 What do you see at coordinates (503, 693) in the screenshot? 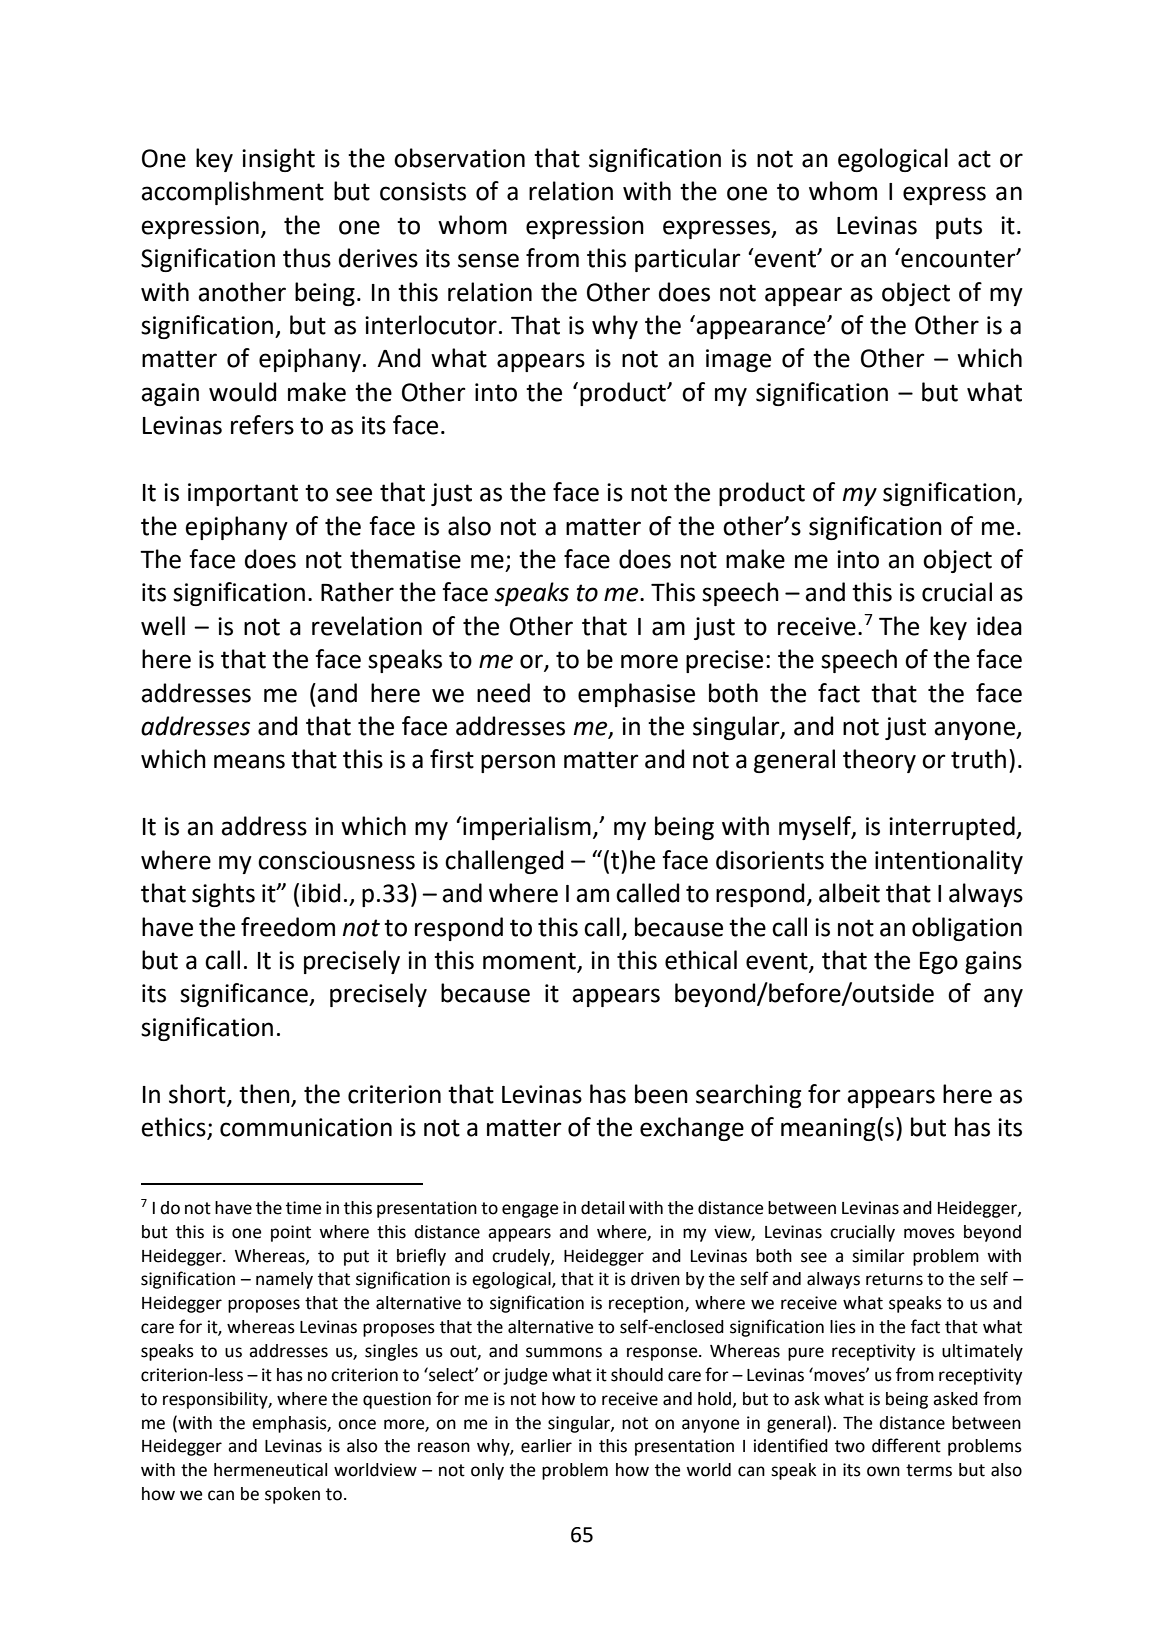
I see `need` at bounding box center [503, 693].
